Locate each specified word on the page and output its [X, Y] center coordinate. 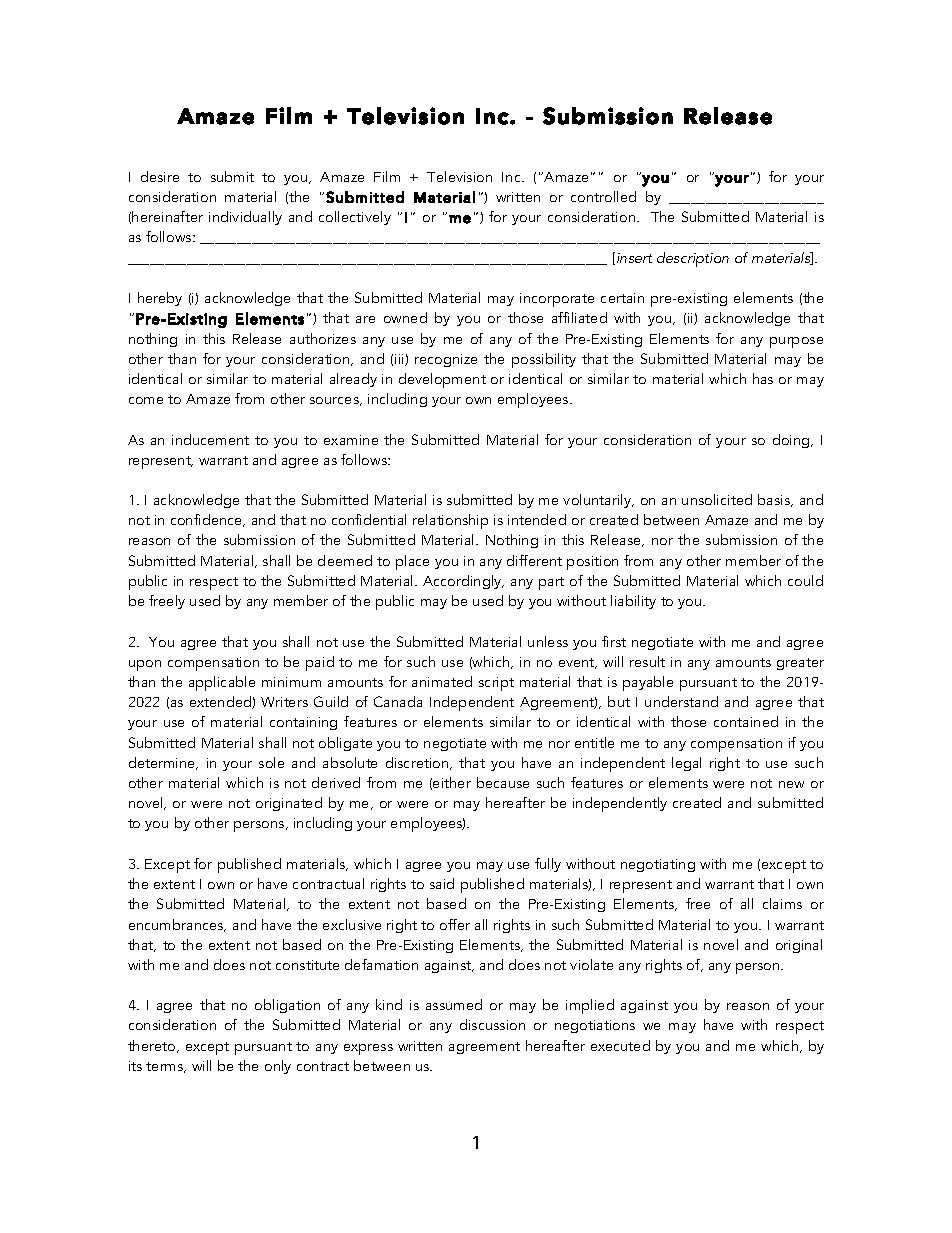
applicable [222, 683]
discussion [492, 1024]
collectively [355, 218]
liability [633, 602]
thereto [153, 1046]
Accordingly [463, 582]
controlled [603, 196]
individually [245, 218]
